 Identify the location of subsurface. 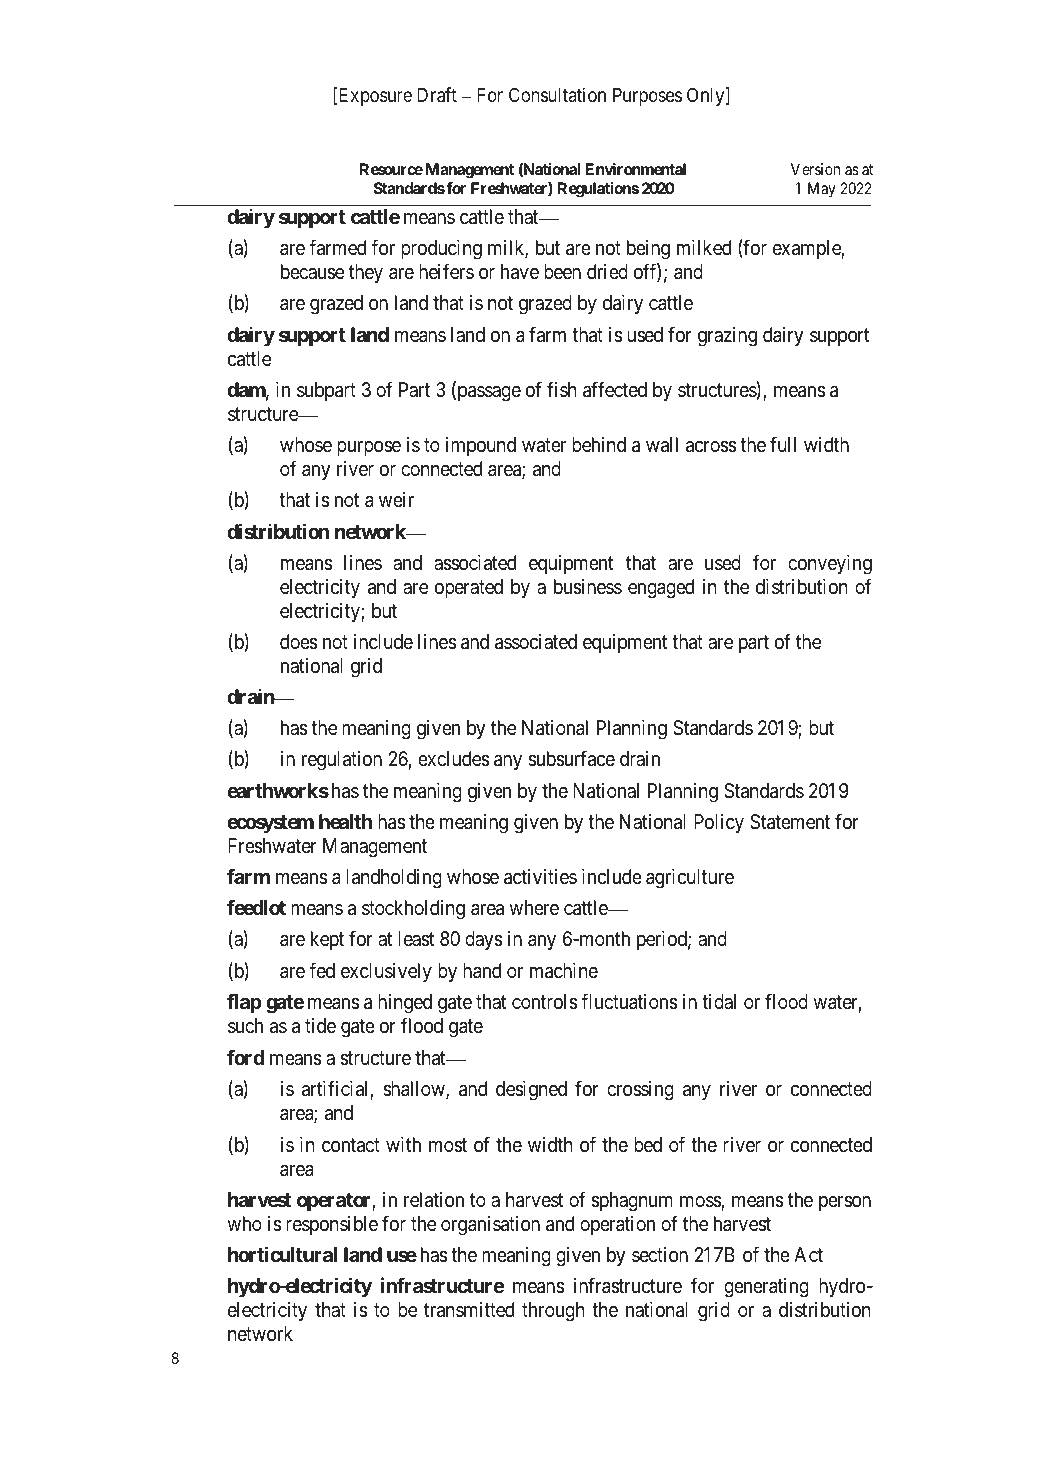
(571, 759).
